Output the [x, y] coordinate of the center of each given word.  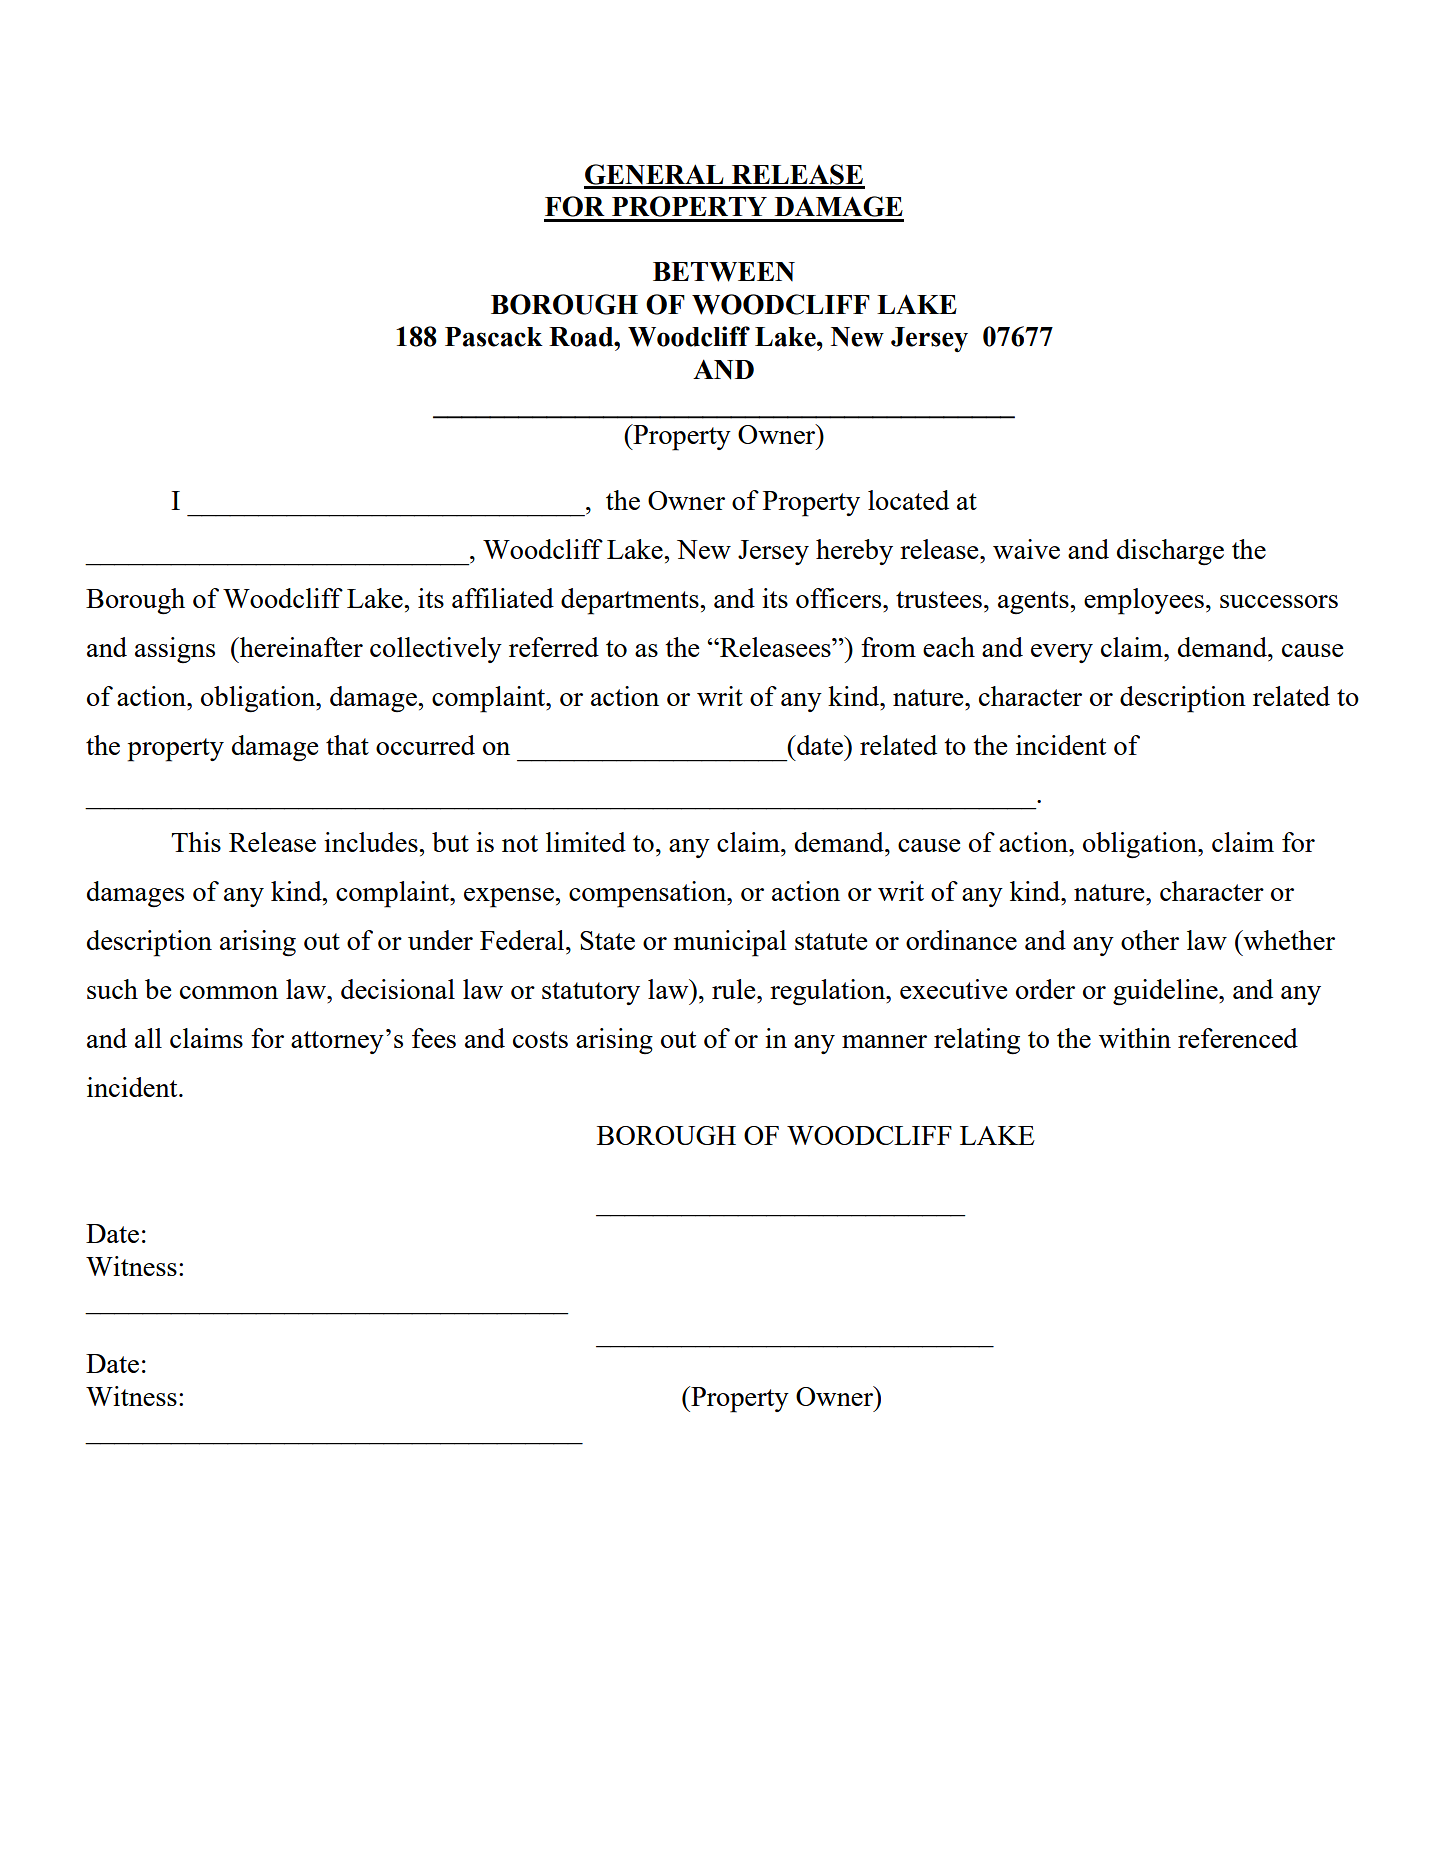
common [229, 992]
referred [554, 647]
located [908, 500]
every [1062, 653]
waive [1026, 549]
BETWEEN [724, 272]
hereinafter [300, 647]
